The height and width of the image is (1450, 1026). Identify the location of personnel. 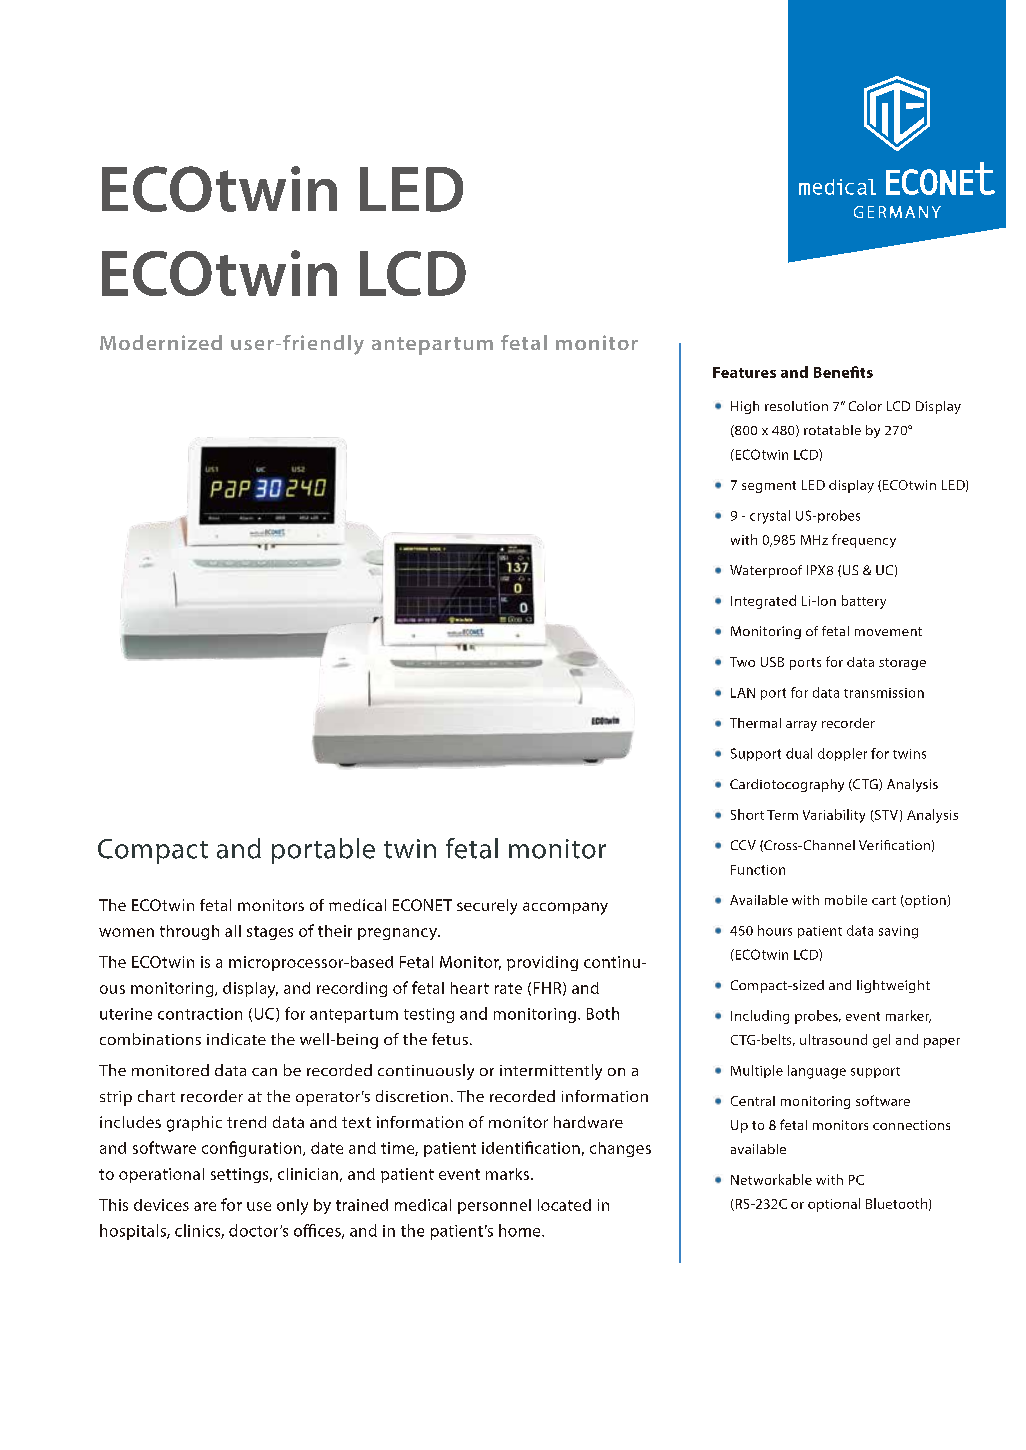
(494, 1206).
